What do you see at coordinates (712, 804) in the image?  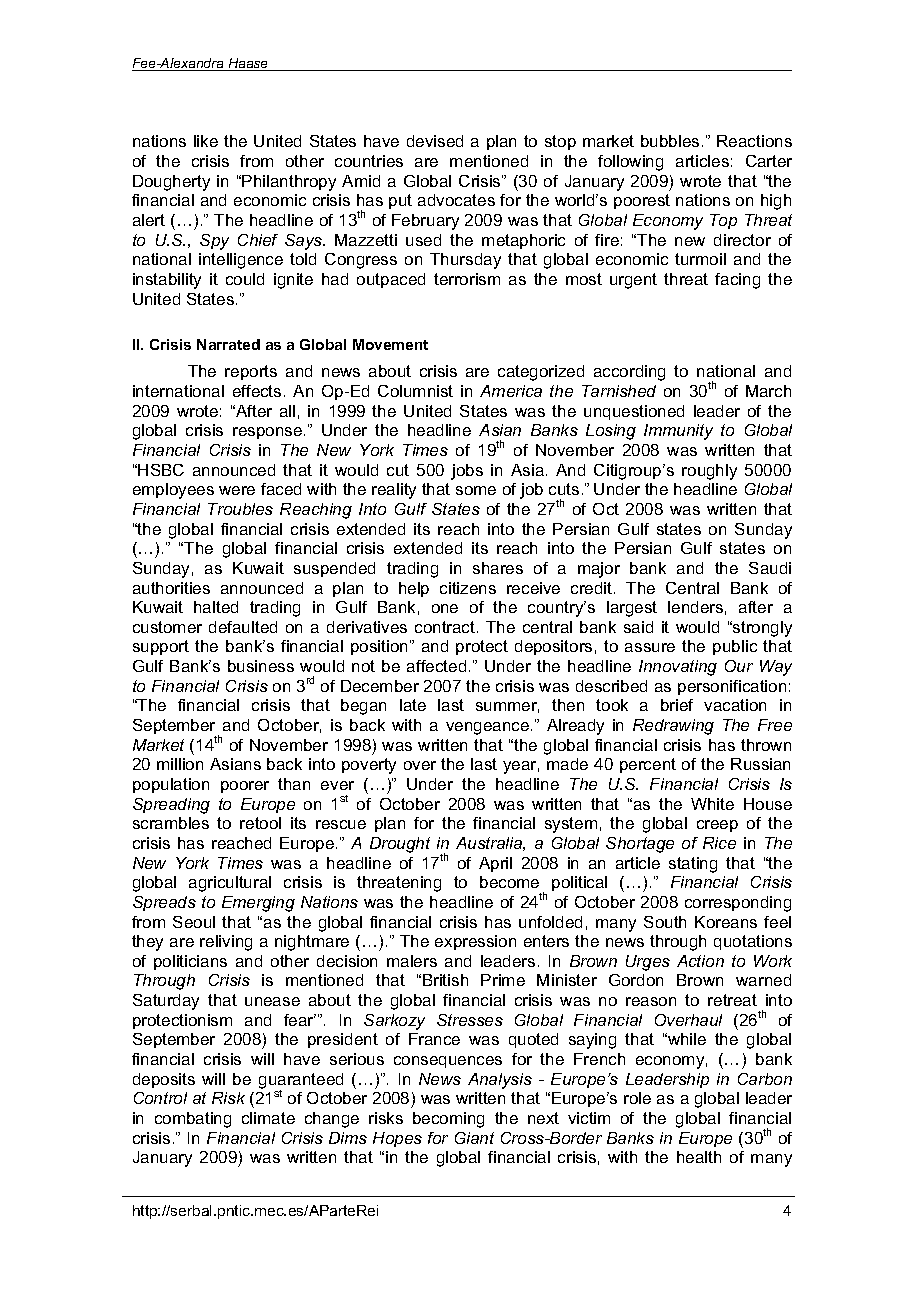 I see `White` at bounding box center [712, 804].
